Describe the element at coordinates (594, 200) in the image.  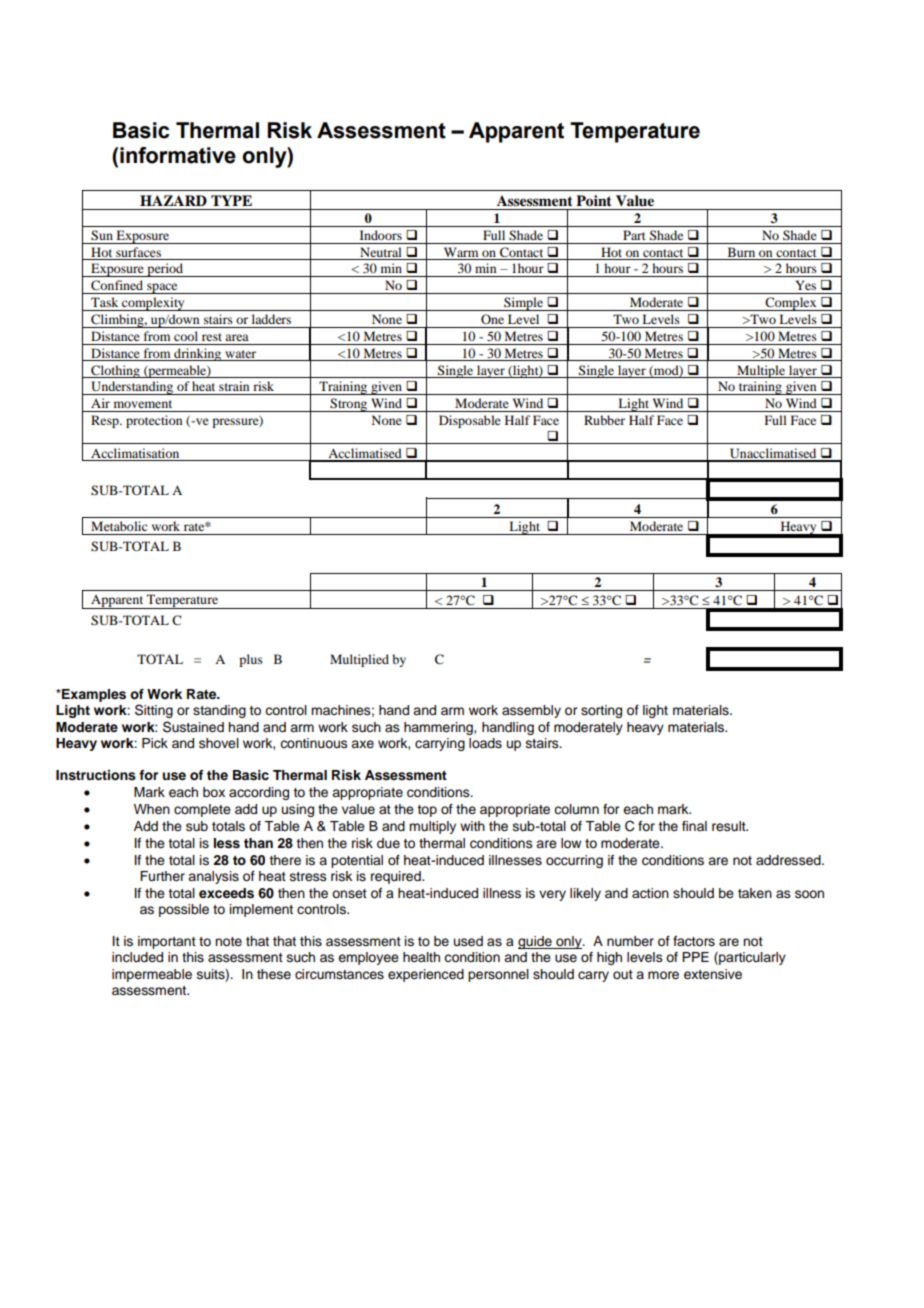
I see `Point` at that location.
